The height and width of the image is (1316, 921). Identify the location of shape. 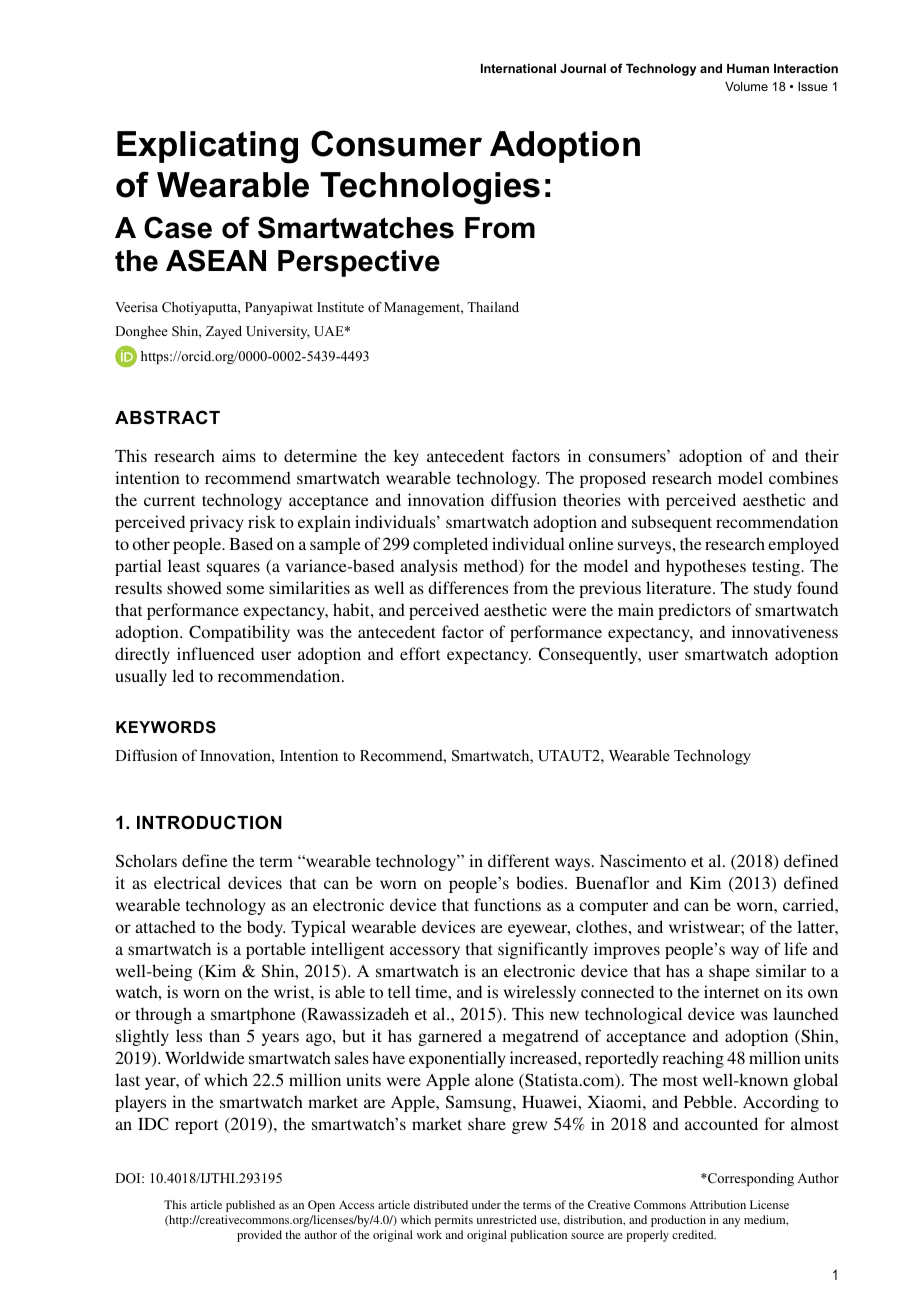
(729, 972).
